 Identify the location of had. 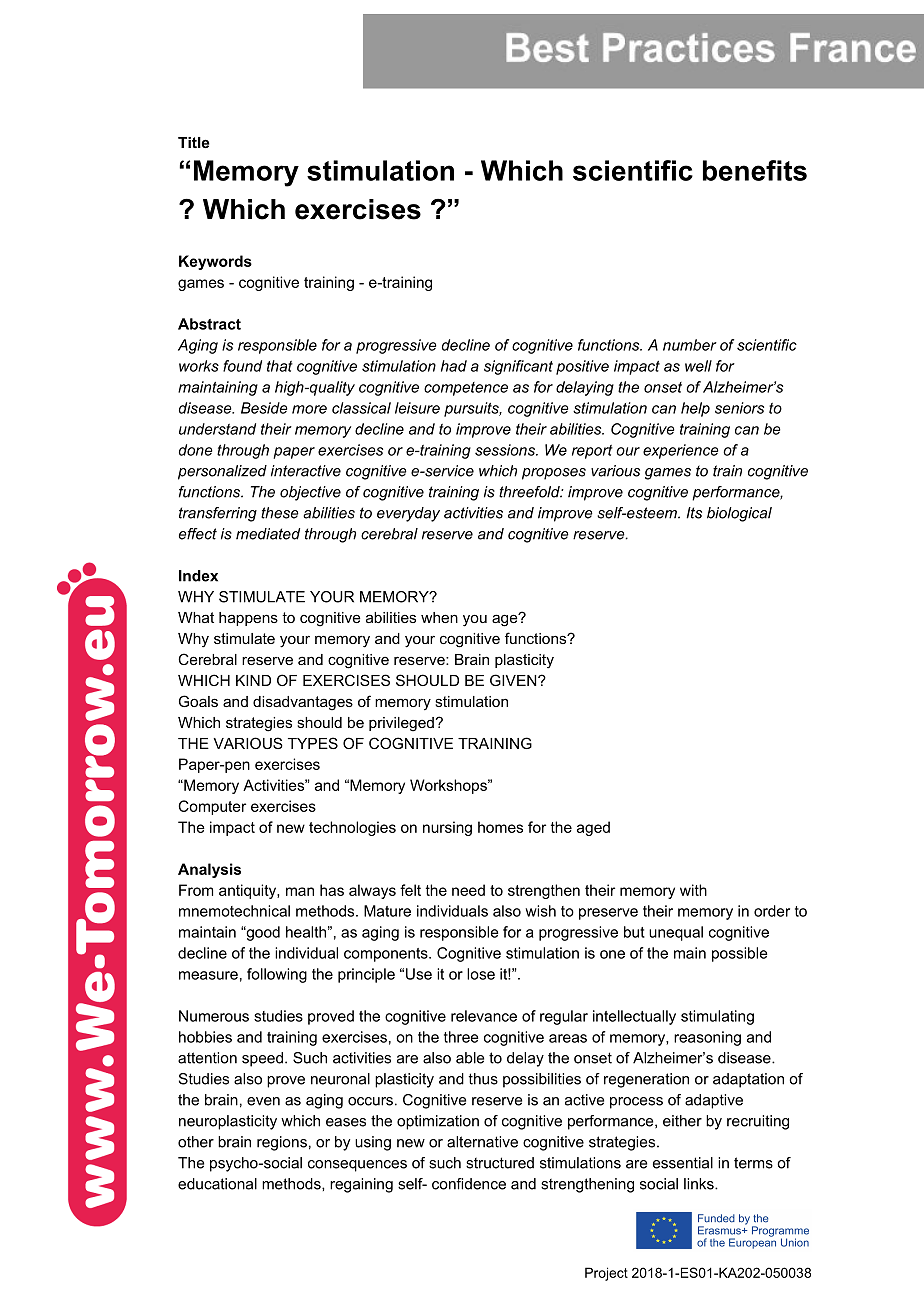
(454, 366).
